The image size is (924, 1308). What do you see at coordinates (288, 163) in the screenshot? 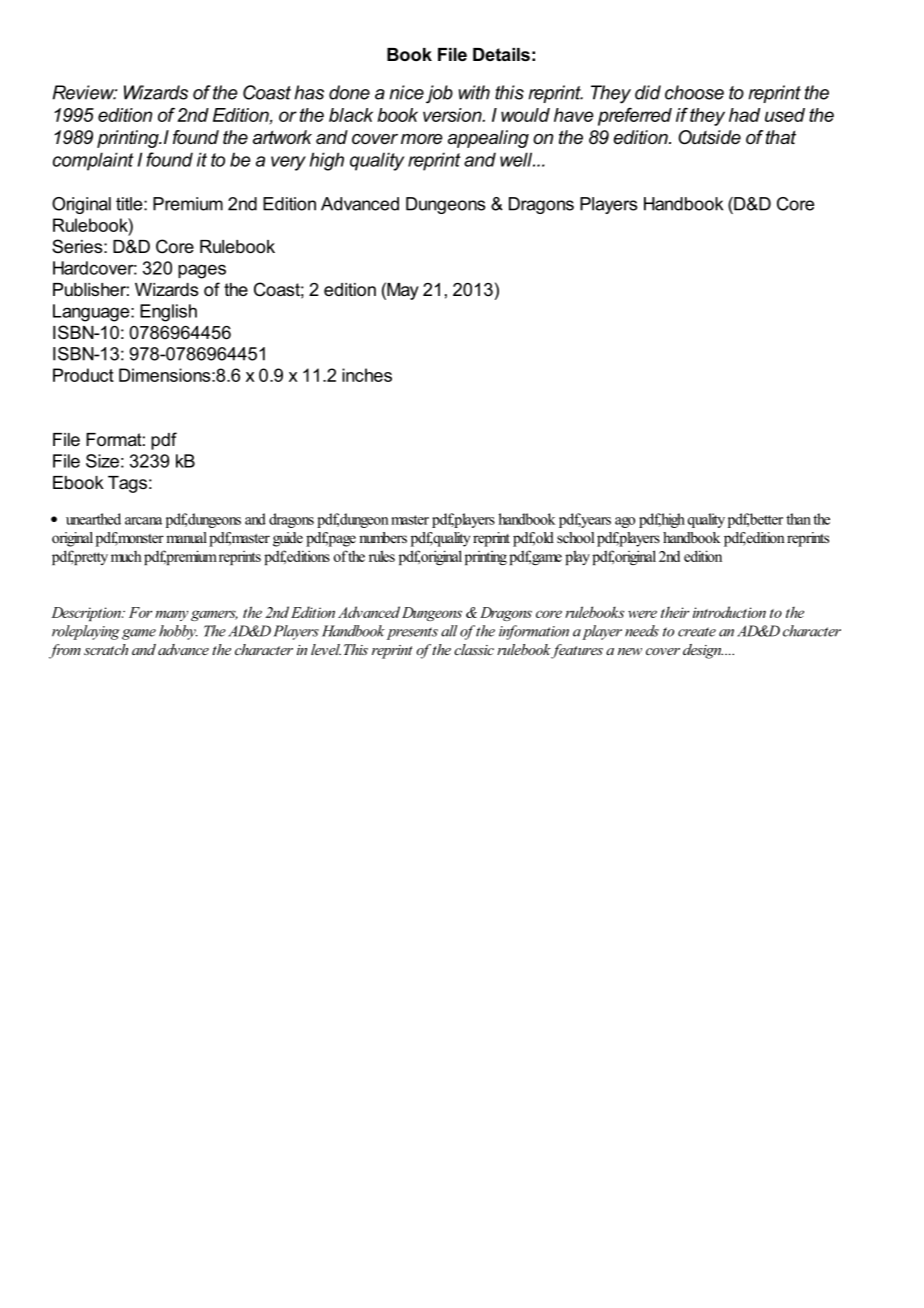
I see `very` at bounding box center [288, 163].
